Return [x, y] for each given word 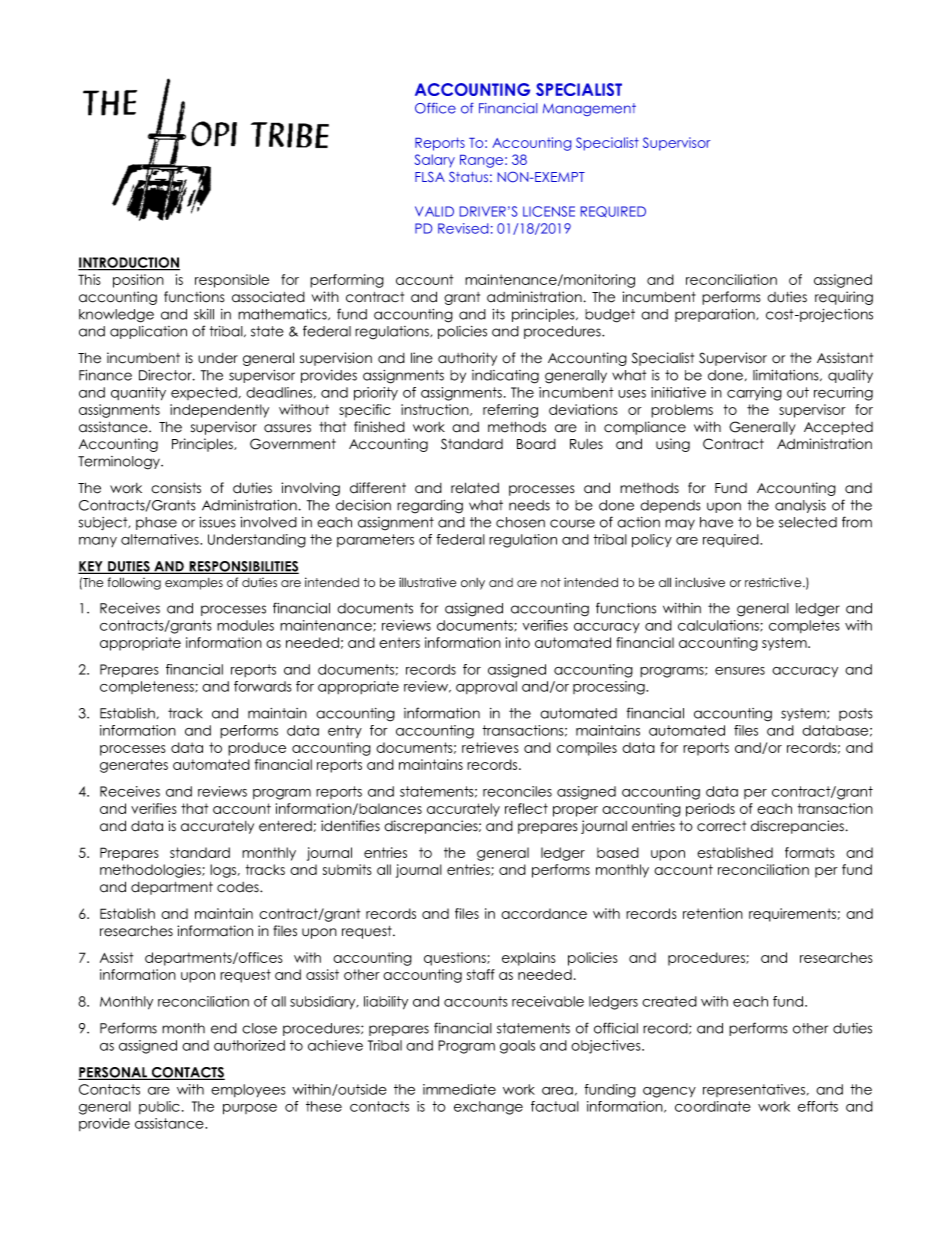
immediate [459, 1089]
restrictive [774, 582]
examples [194, 584]
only [473, 584]
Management [589, 109]
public [159, 1107]
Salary [435, 160]
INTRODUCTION [129, 263]
